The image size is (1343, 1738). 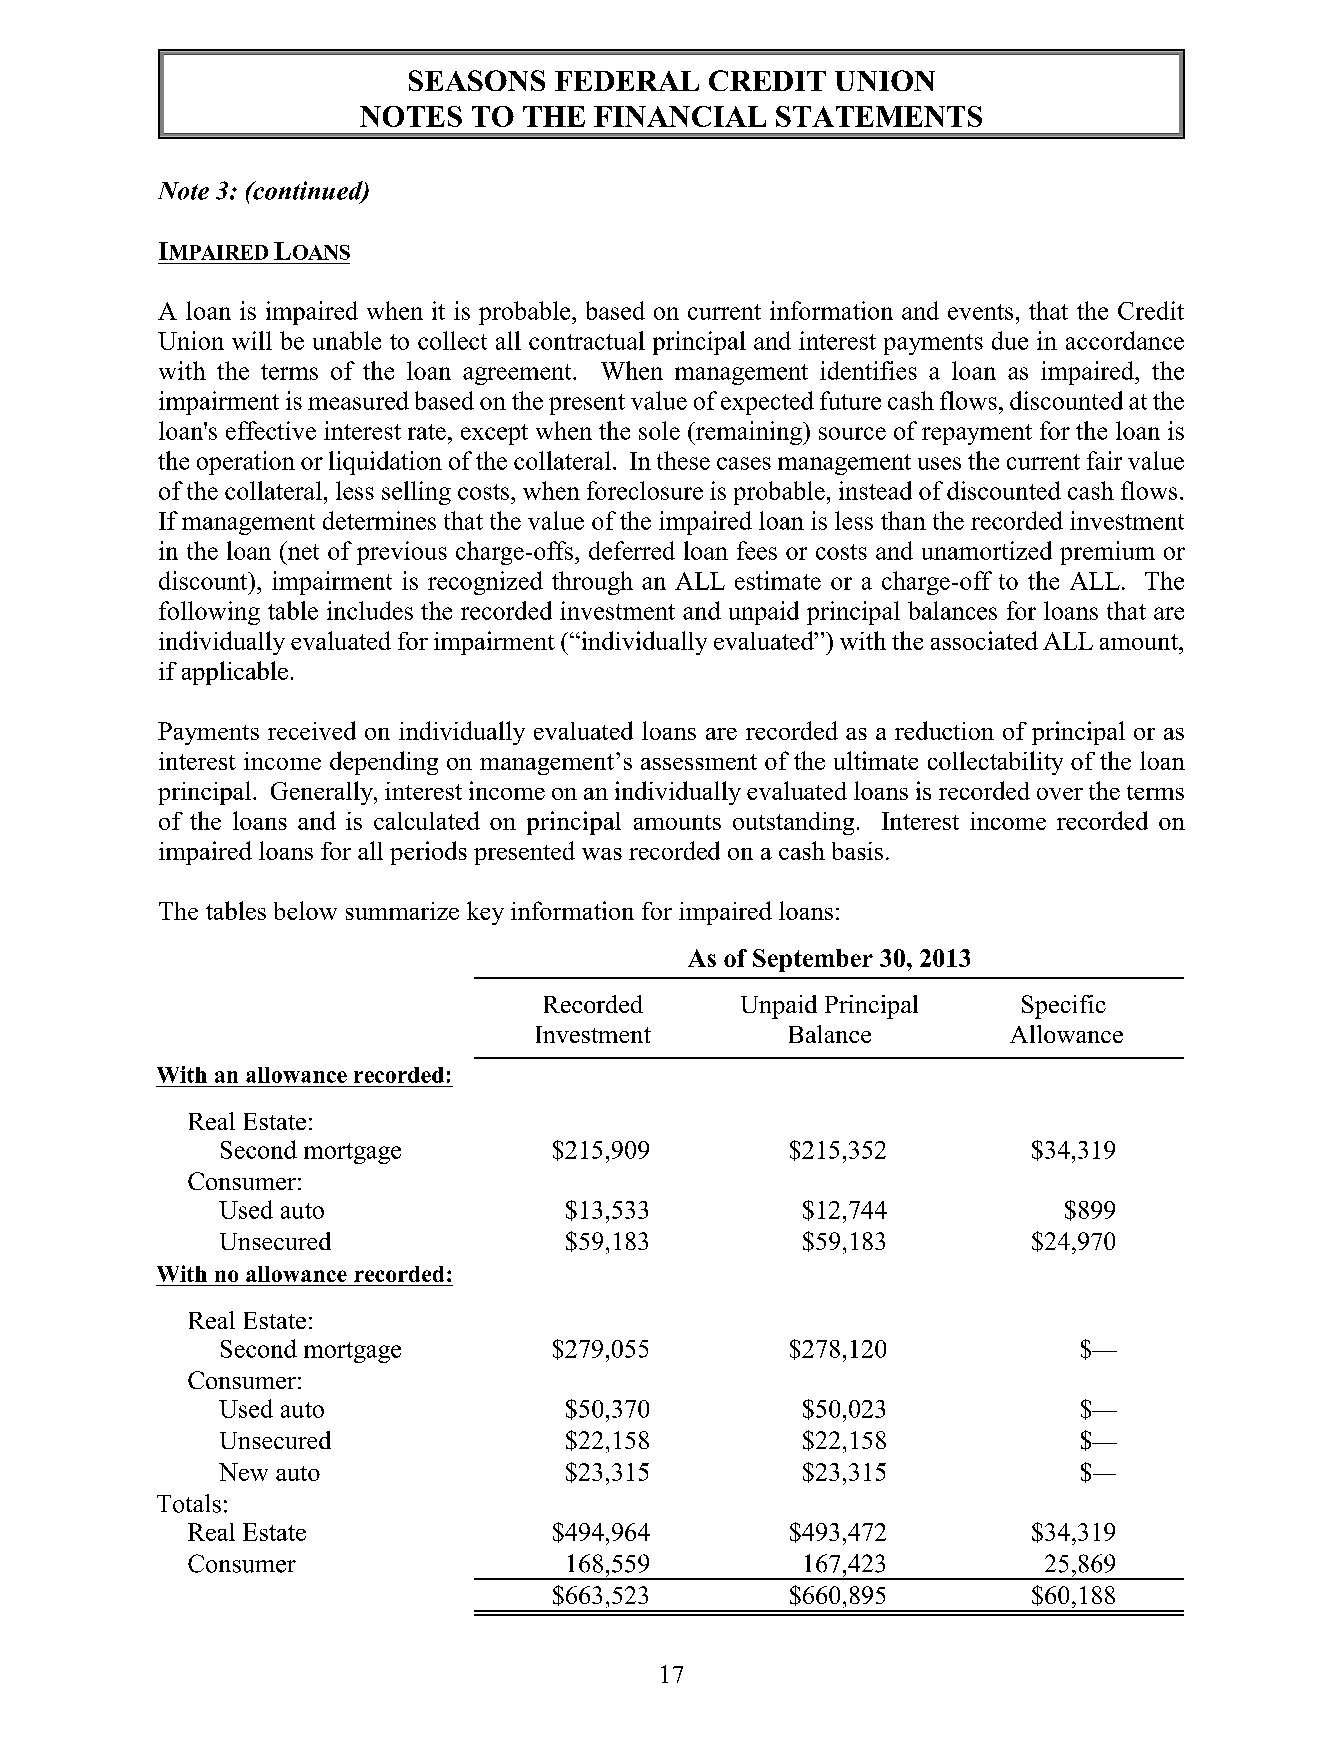 I want to click on STATEMENTS, so click(x=879, y=116).
